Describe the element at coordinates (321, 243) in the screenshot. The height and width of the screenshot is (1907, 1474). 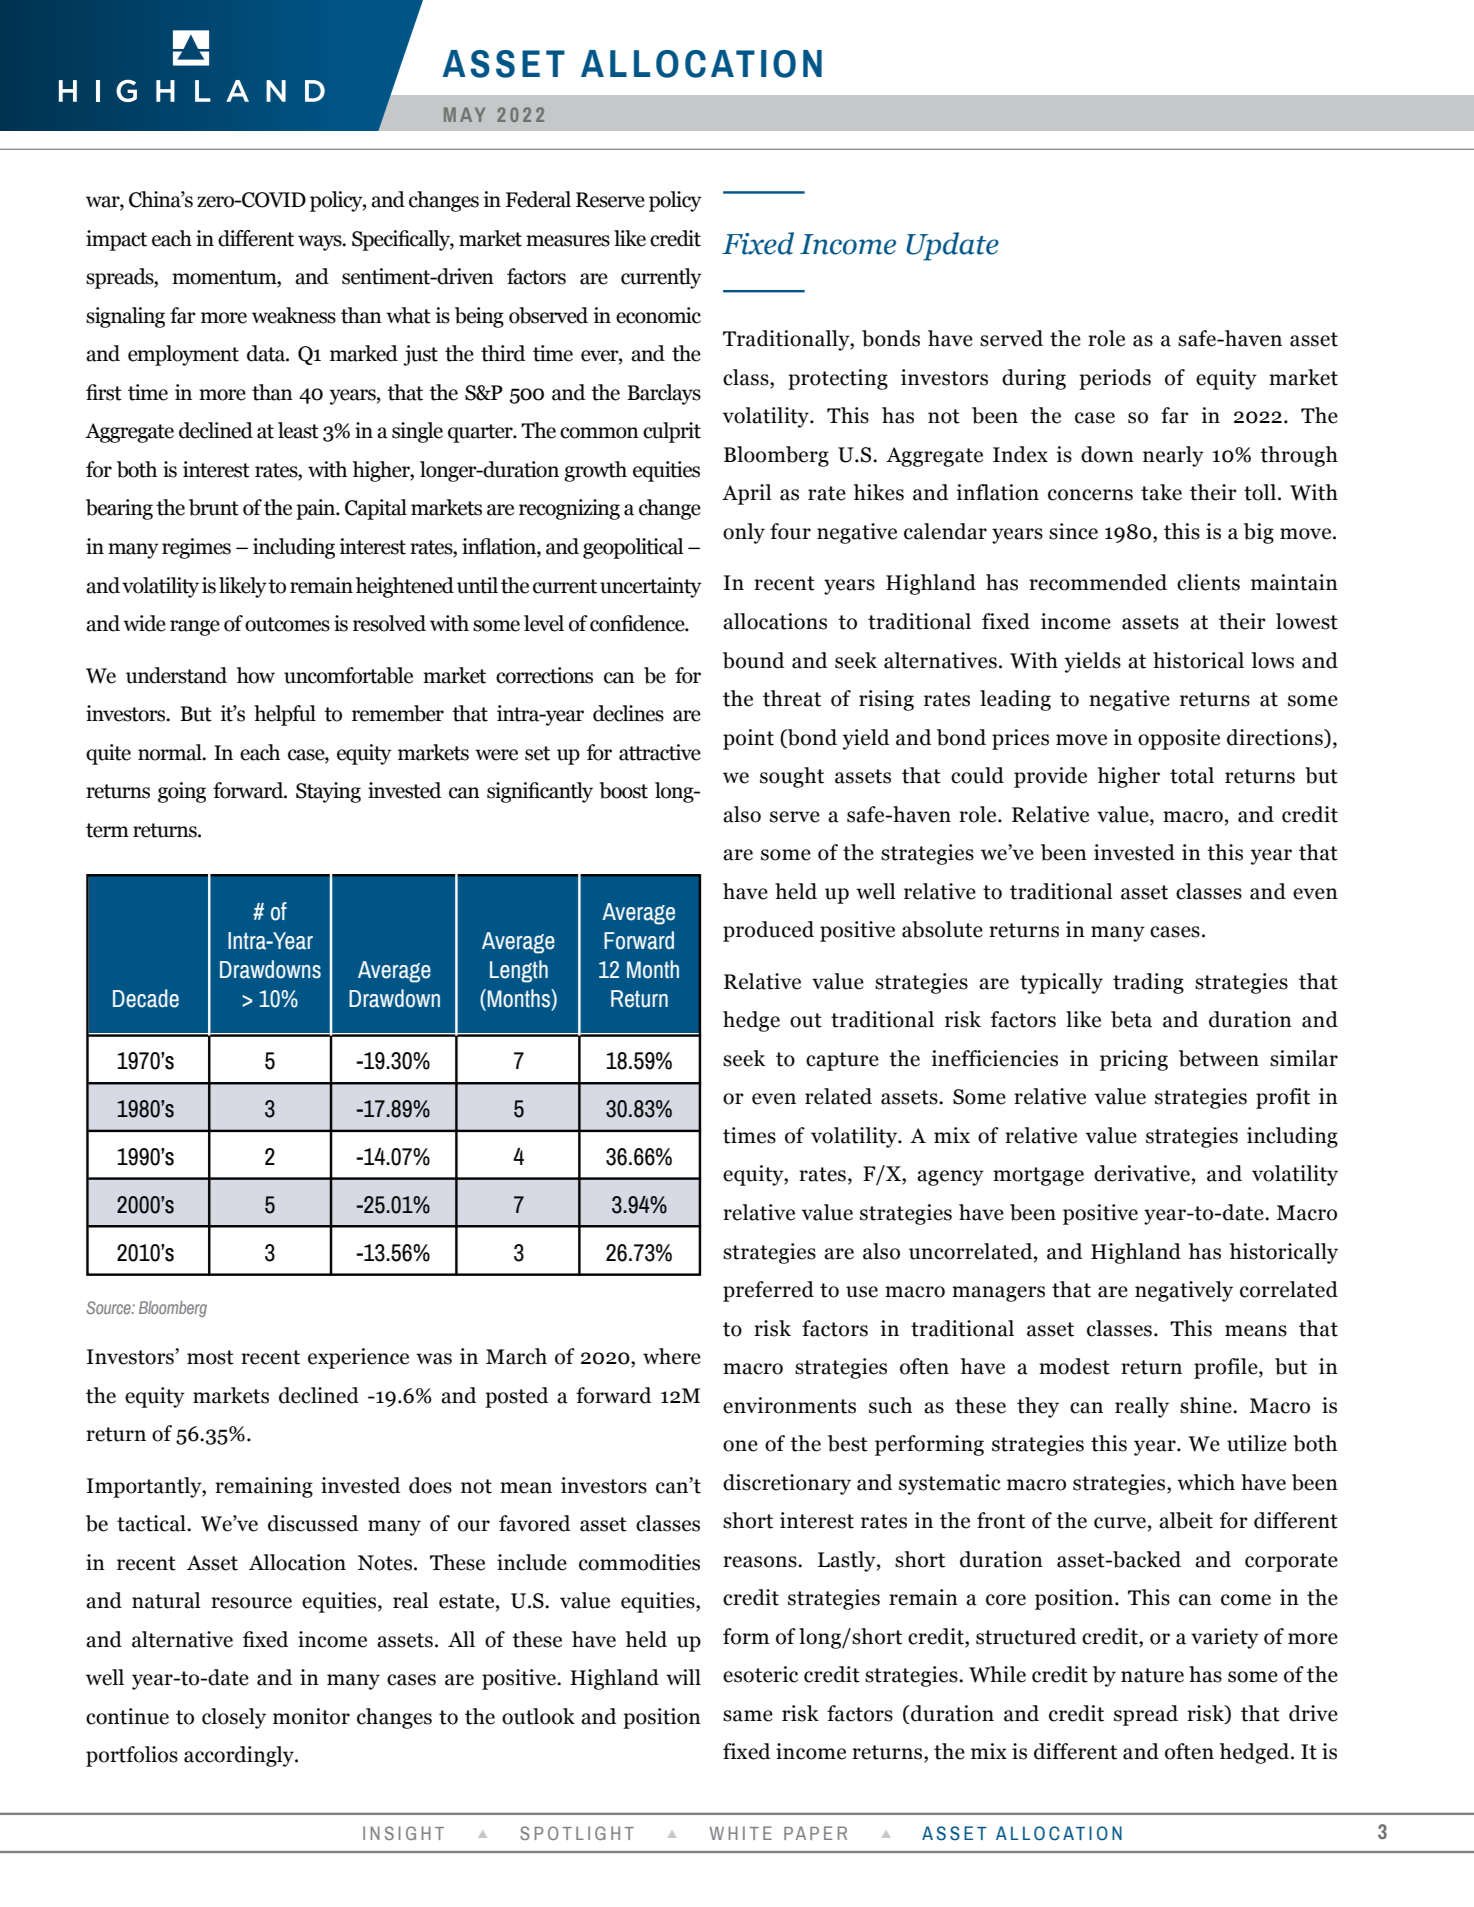
I see `ways` at that location.
